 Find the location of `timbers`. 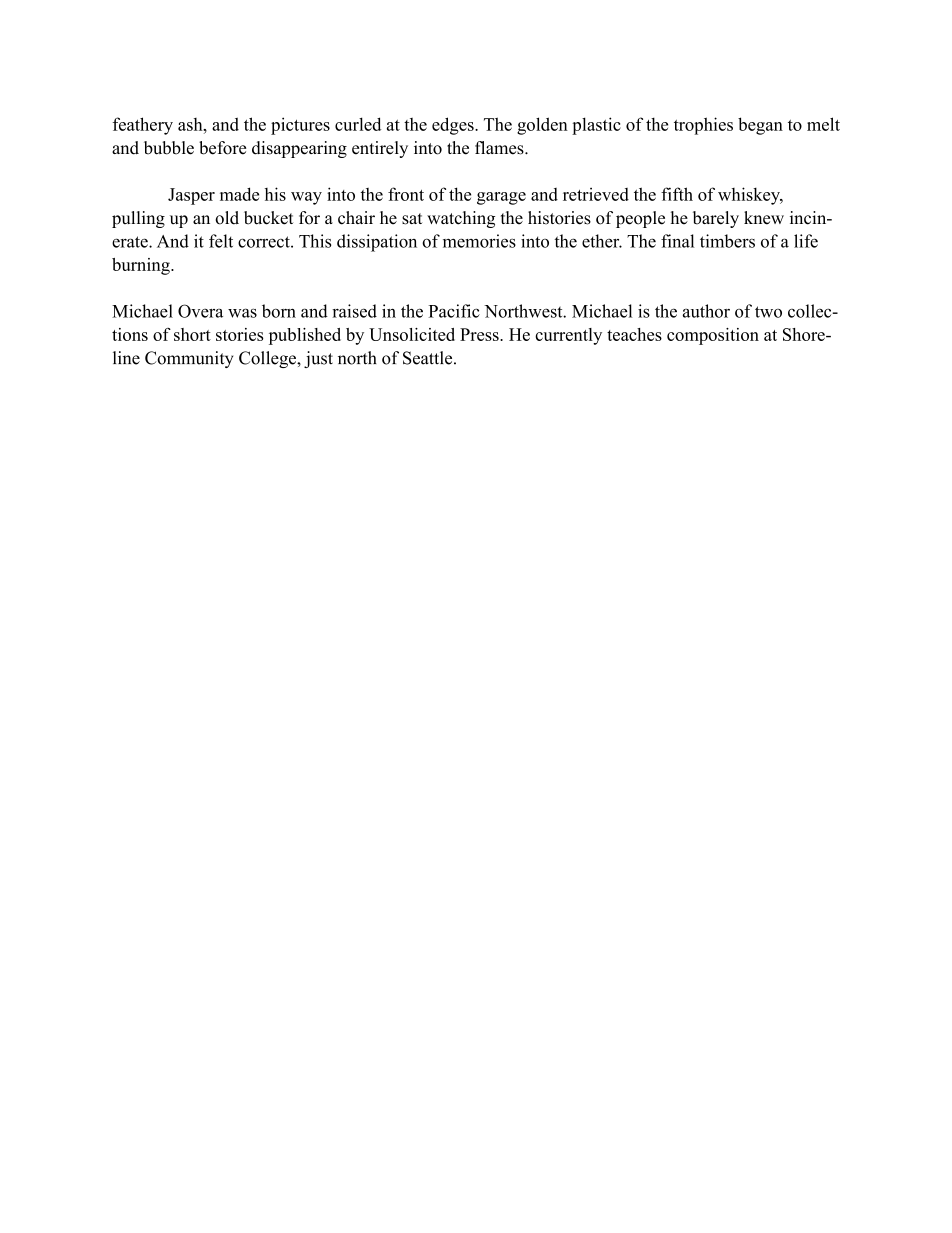

timbers is located at coordinates (727, 241).
